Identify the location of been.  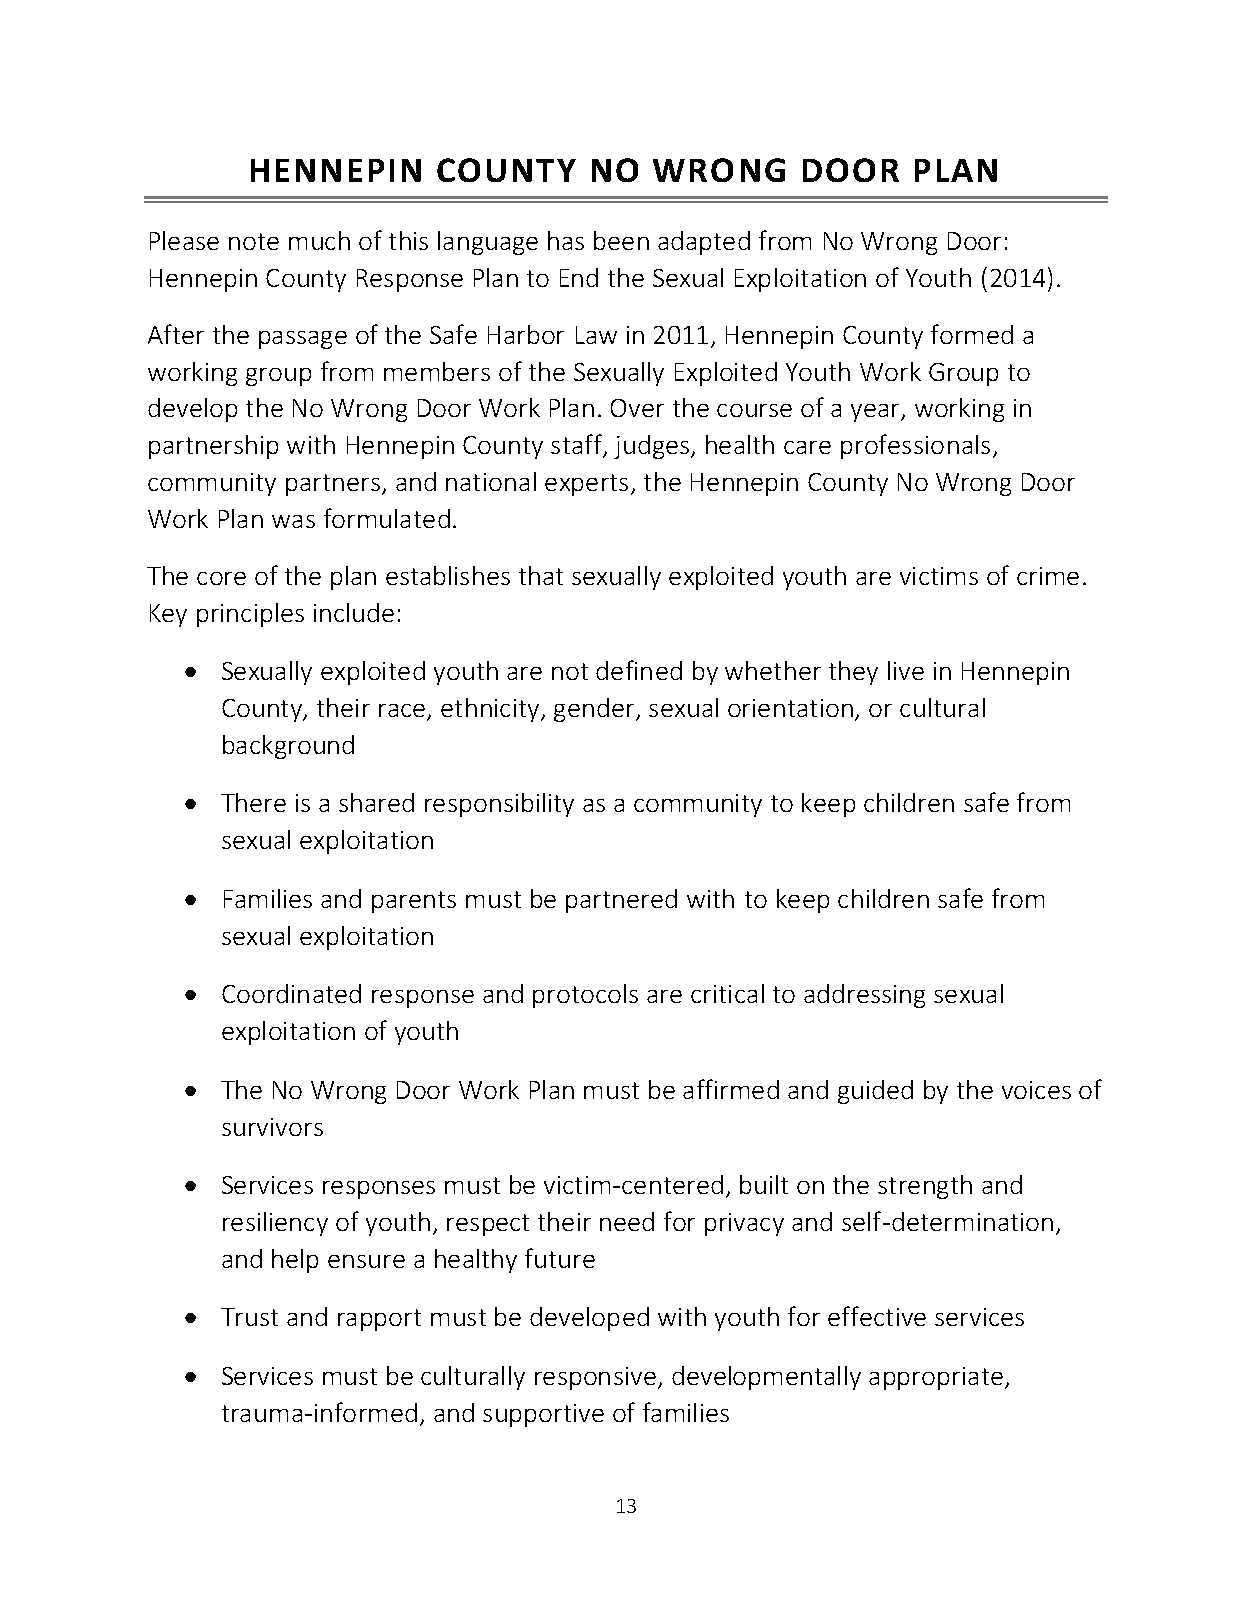
(621, 240).
